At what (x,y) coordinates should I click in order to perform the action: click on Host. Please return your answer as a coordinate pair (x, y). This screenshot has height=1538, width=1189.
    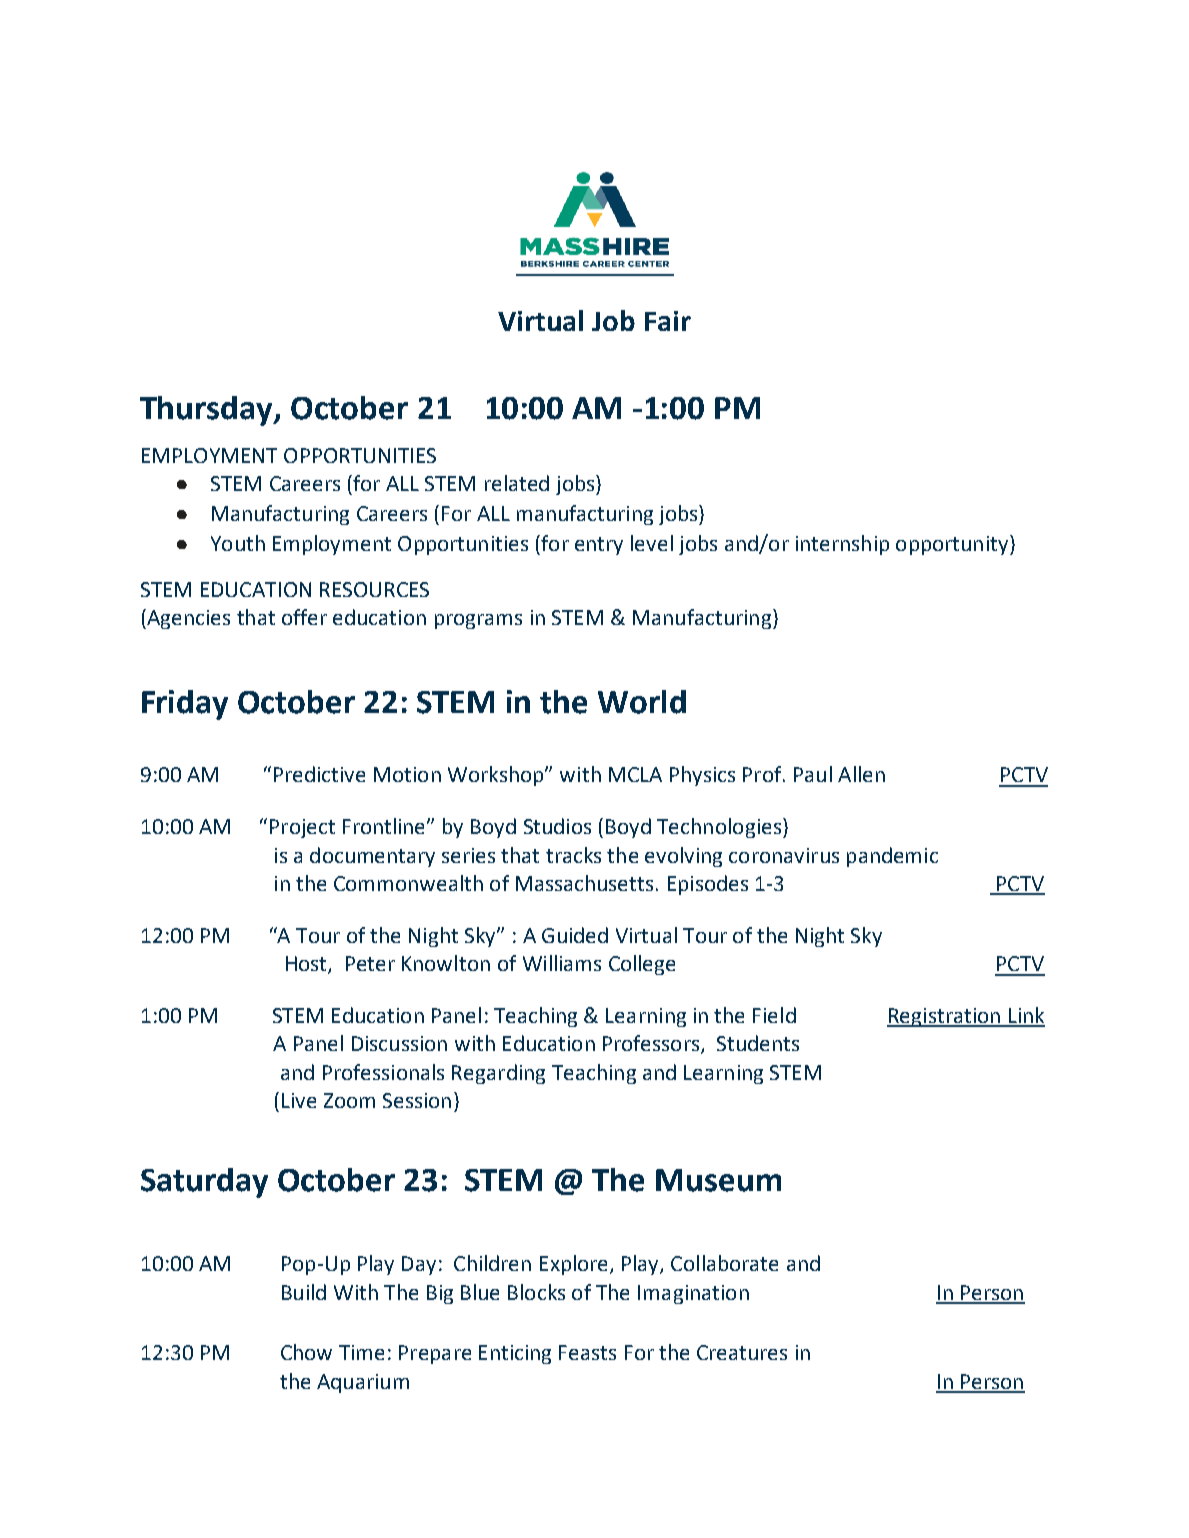
    Looking at the image, I should click on (307, 965).
